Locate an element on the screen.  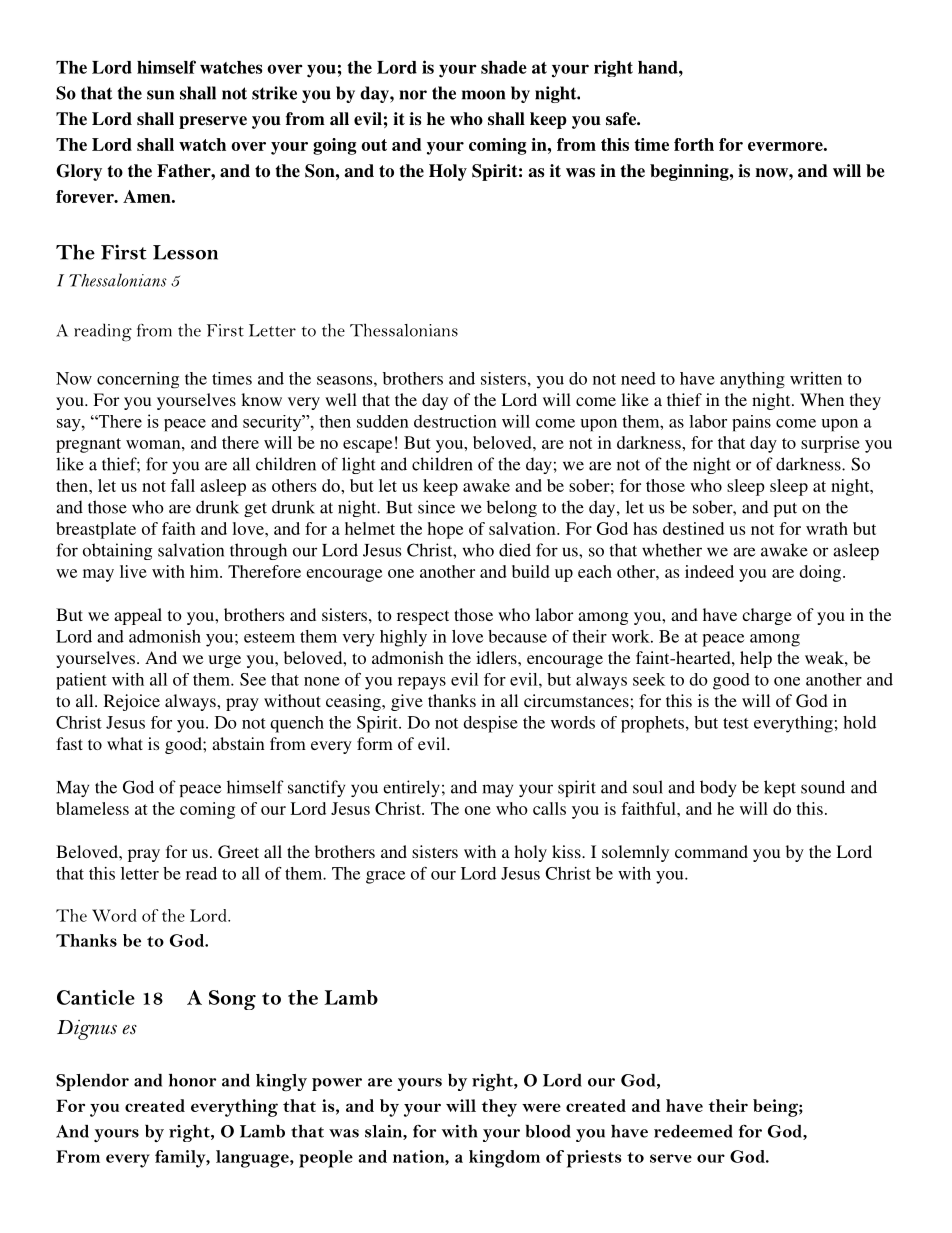
respect is located at coordinates (423, 617).
